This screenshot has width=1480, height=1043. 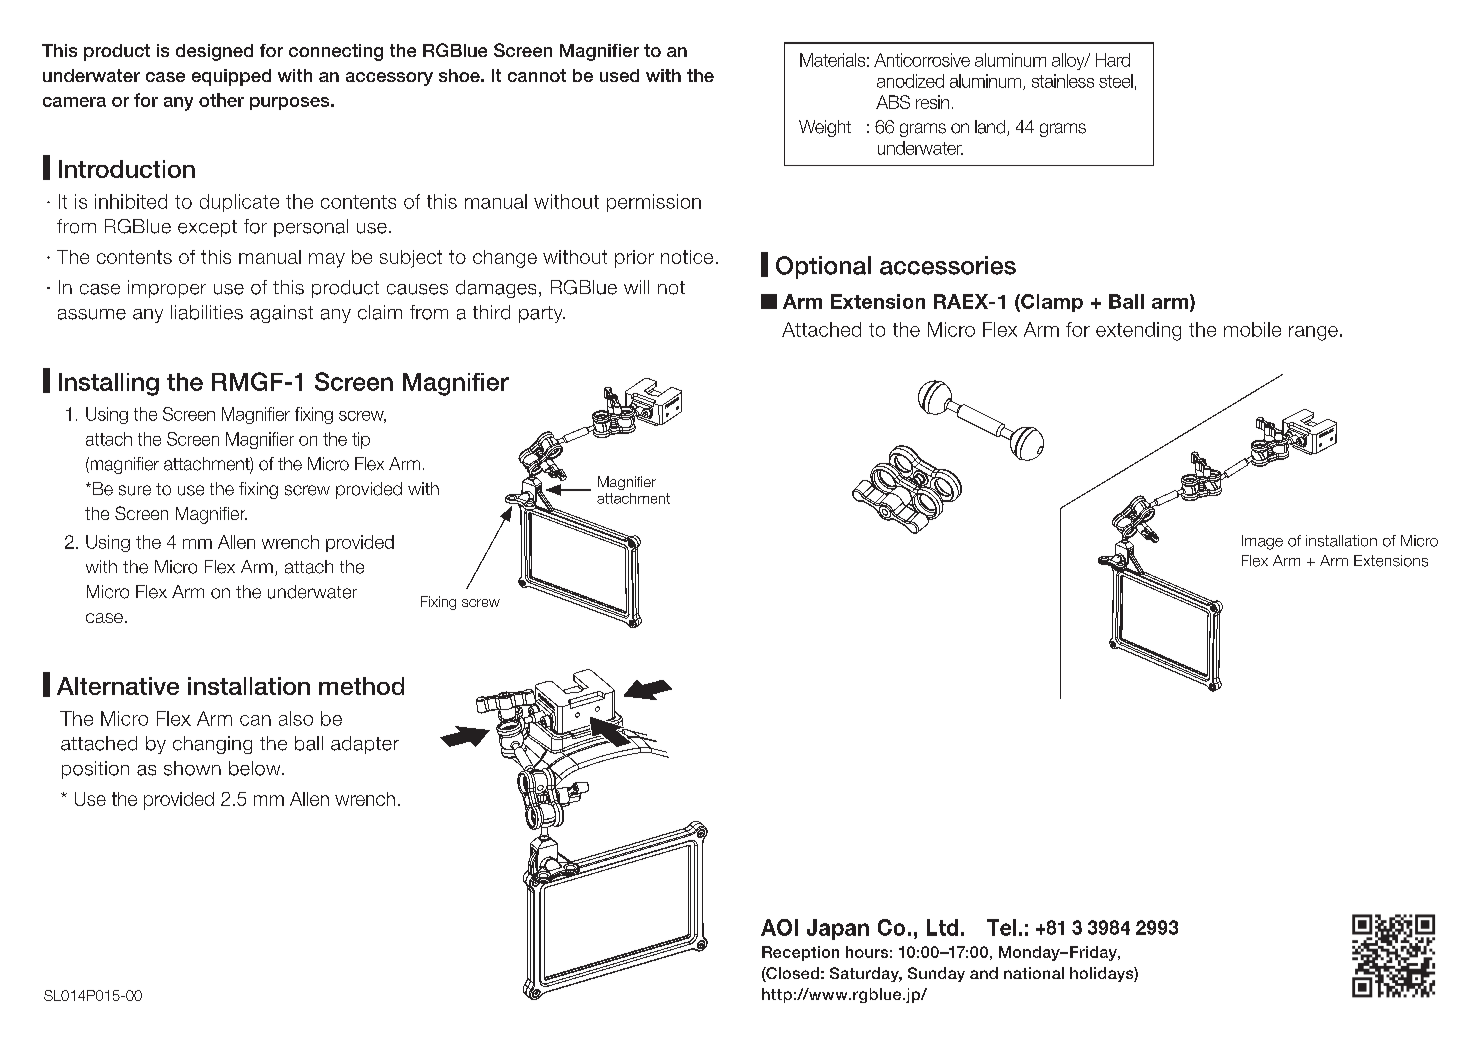 What do you see at coordinates (207, 312) in the screenshot?
I see `liabilities` at bounding box center [207, 312].
